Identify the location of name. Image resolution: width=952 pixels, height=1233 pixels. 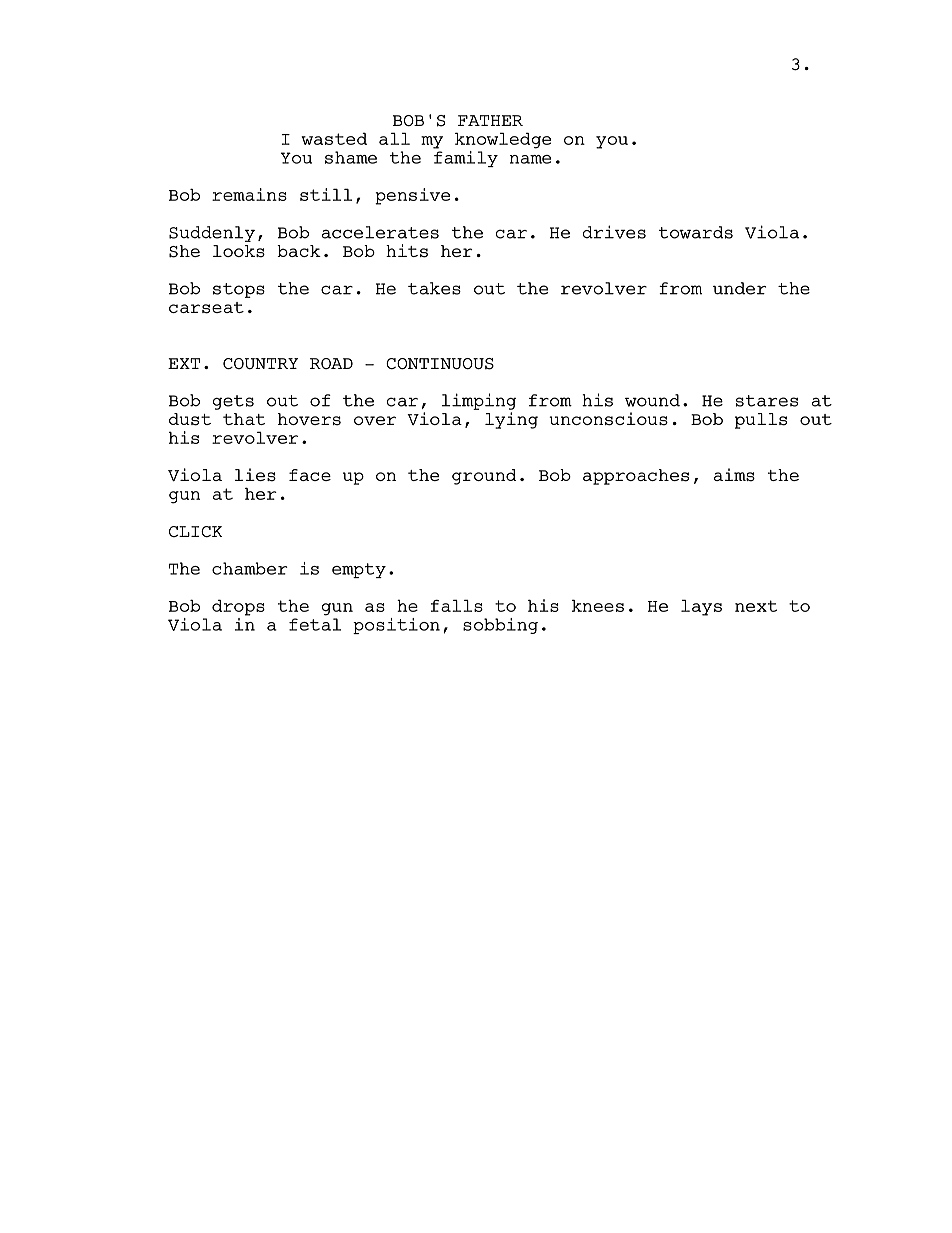
(530, 159).
